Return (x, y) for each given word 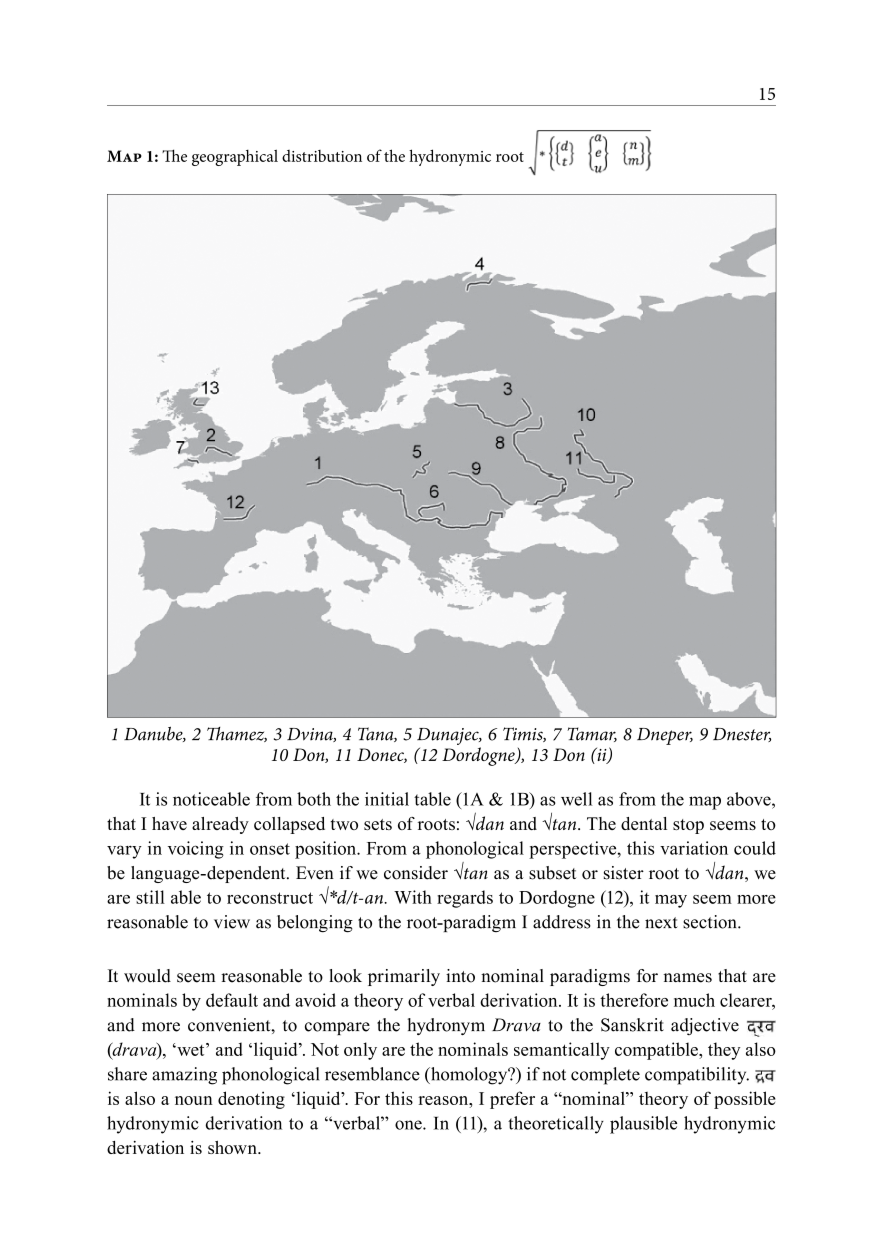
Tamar (592, 734)
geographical (235, 157)
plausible (643, 1125)
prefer (512, 1100)
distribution (322, 156)
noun (194, 1100)
